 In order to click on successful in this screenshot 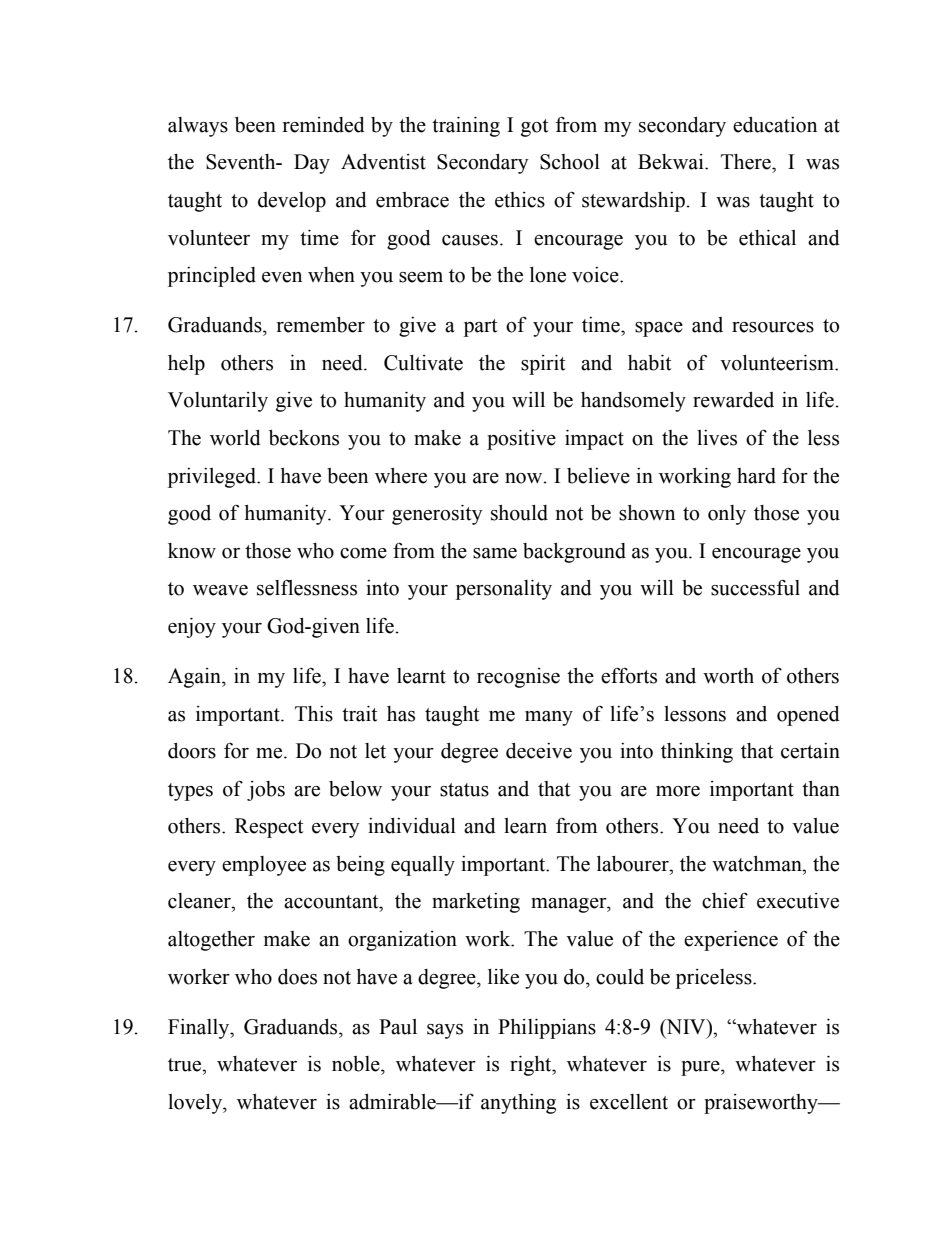, I will do `click(755, 587)`.
